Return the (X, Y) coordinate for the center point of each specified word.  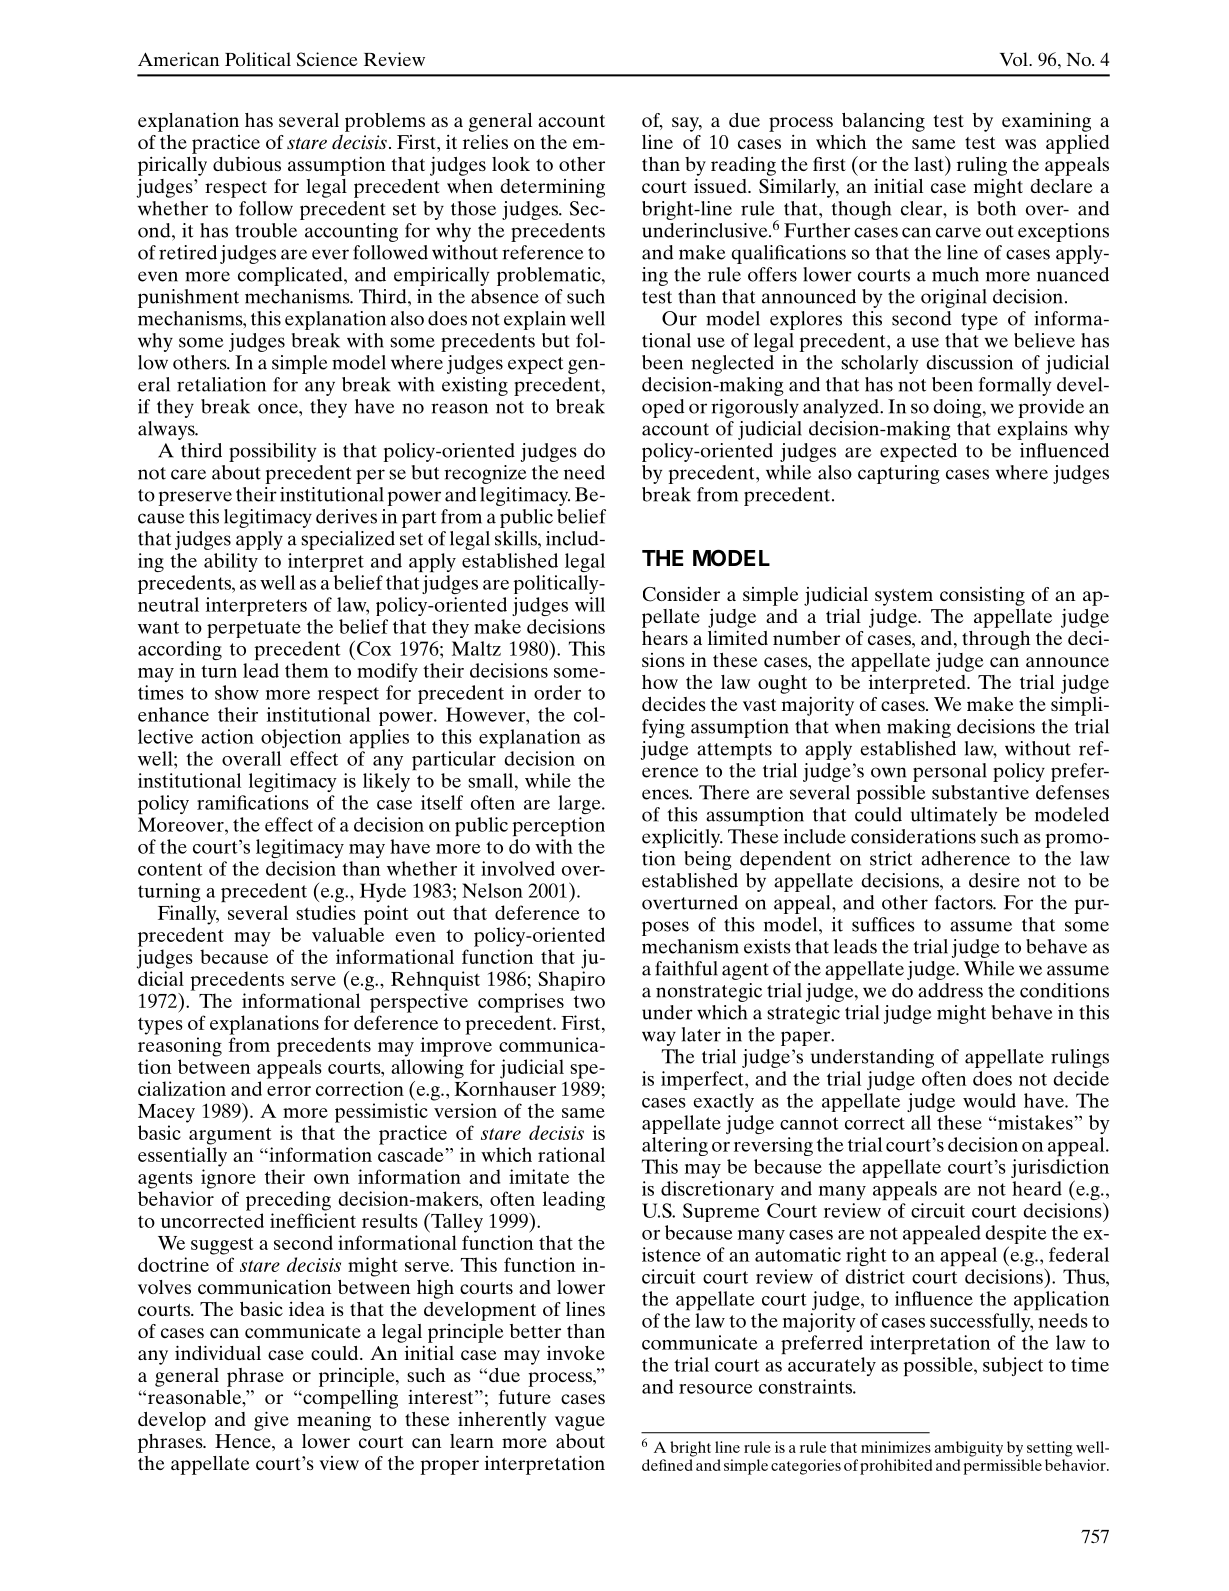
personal (950, 772)
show (237, 692)
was (1020, 144)
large (580, 804)
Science (327, 59)
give (271, 1421)
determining (552, 188)
